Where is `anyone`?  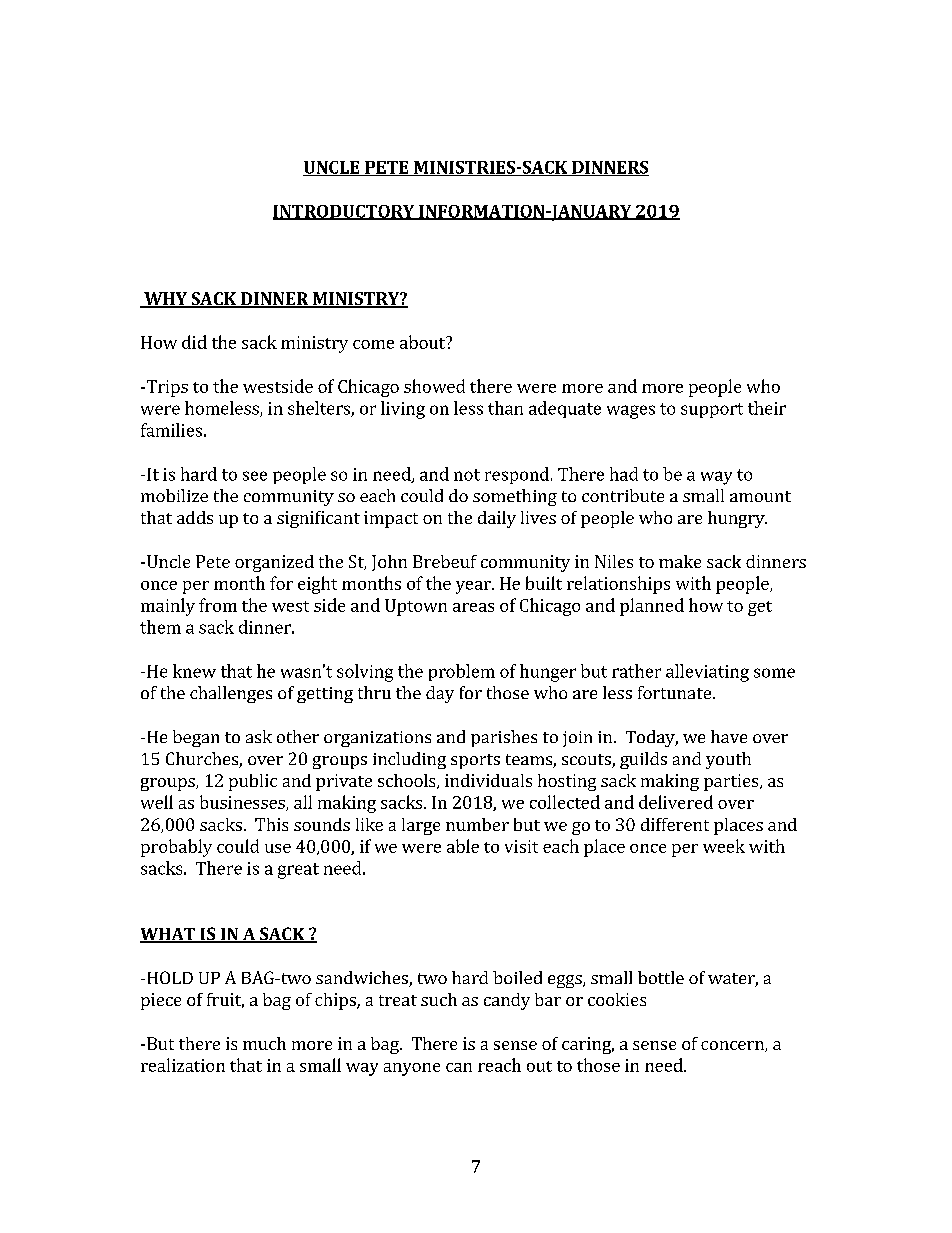 anyone is located at coordinates (412, 1069).
